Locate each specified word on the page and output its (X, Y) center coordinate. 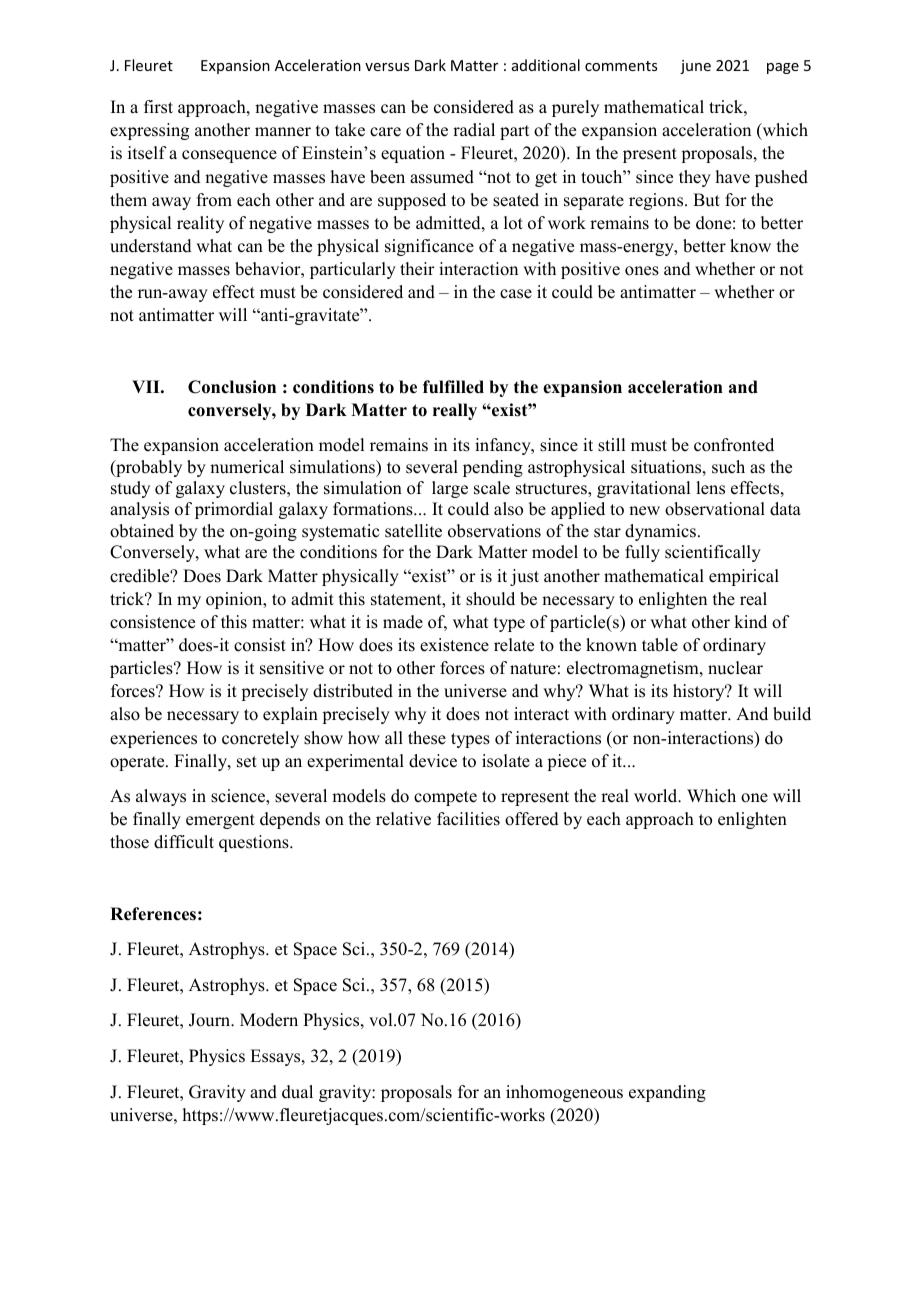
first (158, 107)
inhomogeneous (564, 1093)
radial (474, 130)
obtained (142, 531)
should (490, 599)
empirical (744, 577)
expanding (667, 1093)
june (695, 67)
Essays (276, 1057)
